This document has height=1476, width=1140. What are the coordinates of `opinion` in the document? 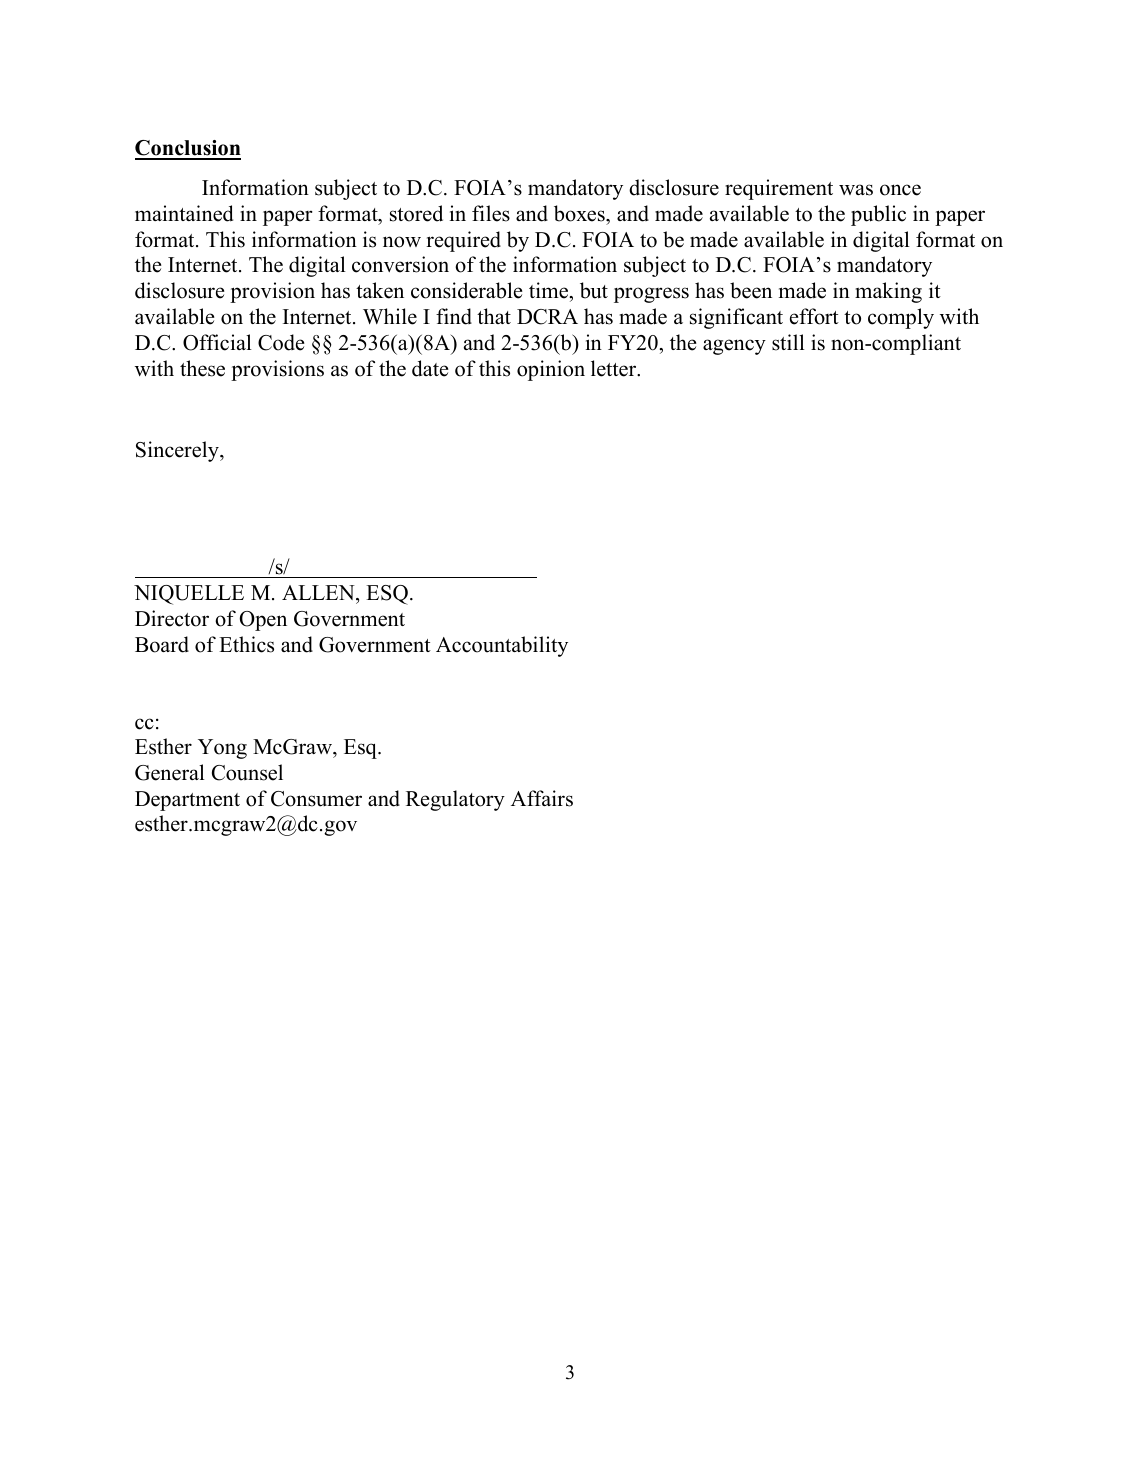 It's located at (551, 370).
